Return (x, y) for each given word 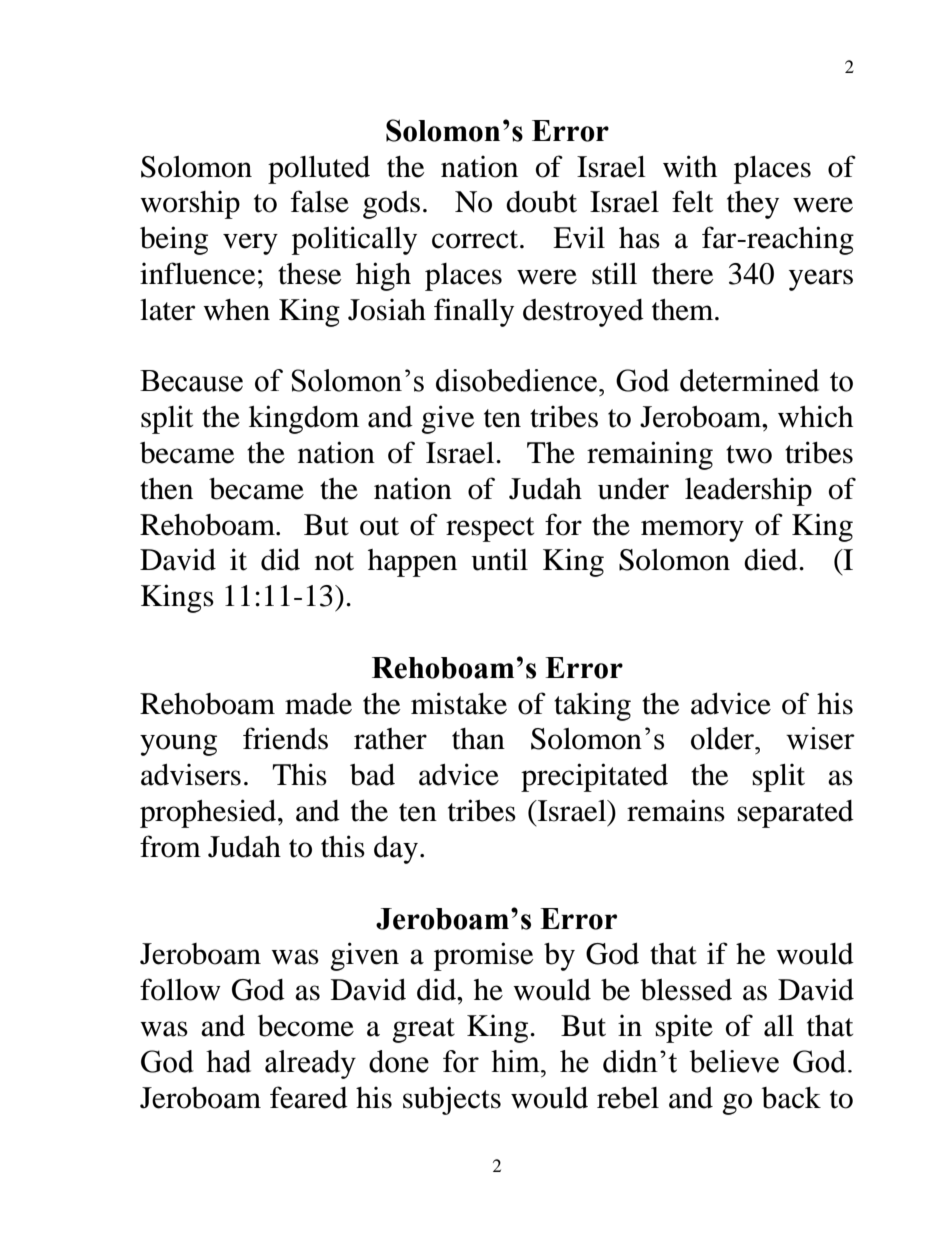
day (396, 850)
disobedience (516, 380)
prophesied (209, 813)
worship (190, 204)
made (318, 704)
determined (749, 380)
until (499, 559)
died (772, 559)
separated (795, 814)
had (228, 1061)
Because (191, 381)
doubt (541, 202)
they (753, 205)
